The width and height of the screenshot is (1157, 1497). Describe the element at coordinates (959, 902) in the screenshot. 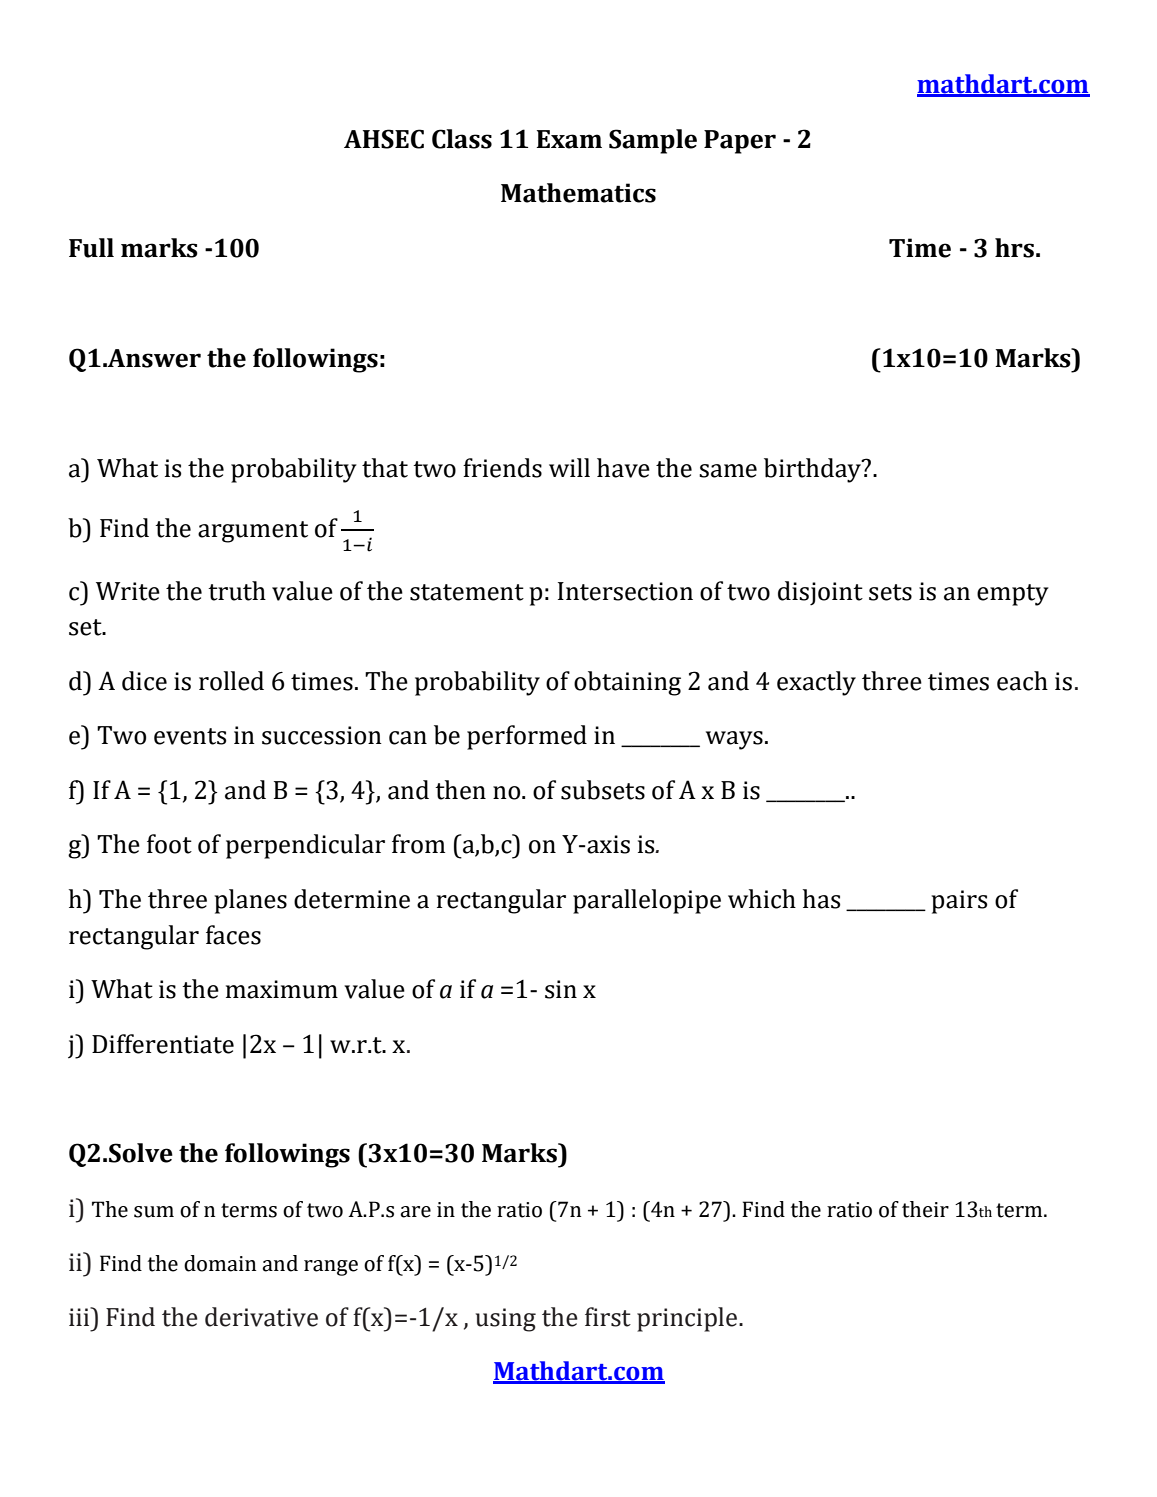

I see `pairs` at that location.
